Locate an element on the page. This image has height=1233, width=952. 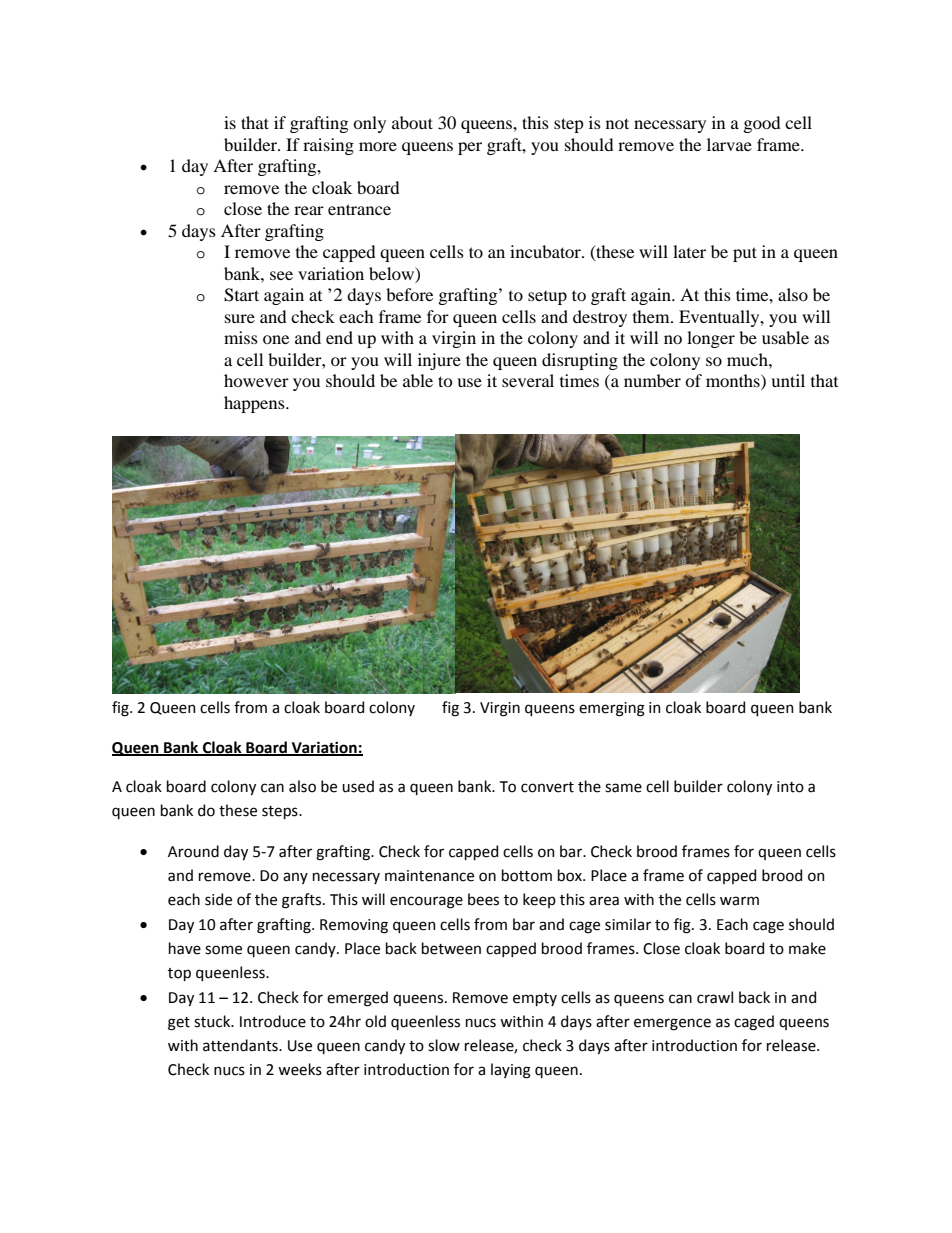
larvae is located at coordinates (729, 144).
